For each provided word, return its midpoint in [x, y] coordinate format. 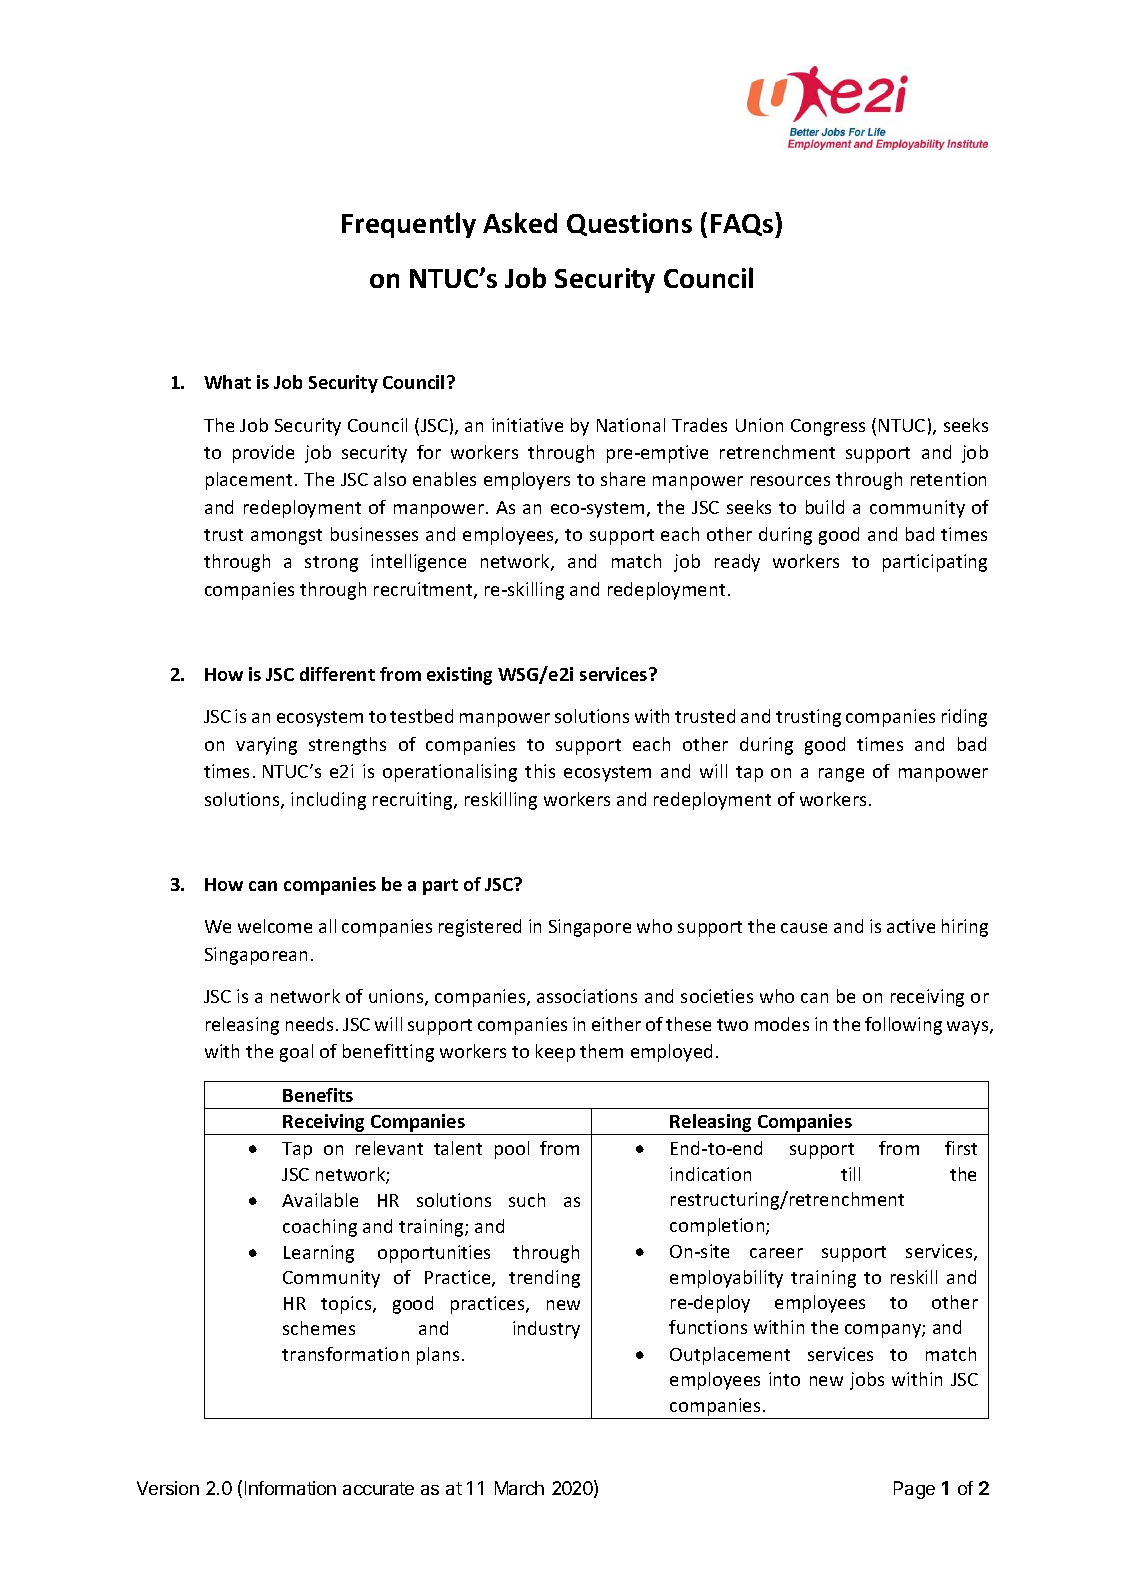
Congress [828, 427]
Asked [520, 222]
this [540, 771]
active [911, 926]
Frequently [409, 225]
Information [290, 1488]
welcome [275, 926]
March [519, 1488]
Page [914, 1490]
